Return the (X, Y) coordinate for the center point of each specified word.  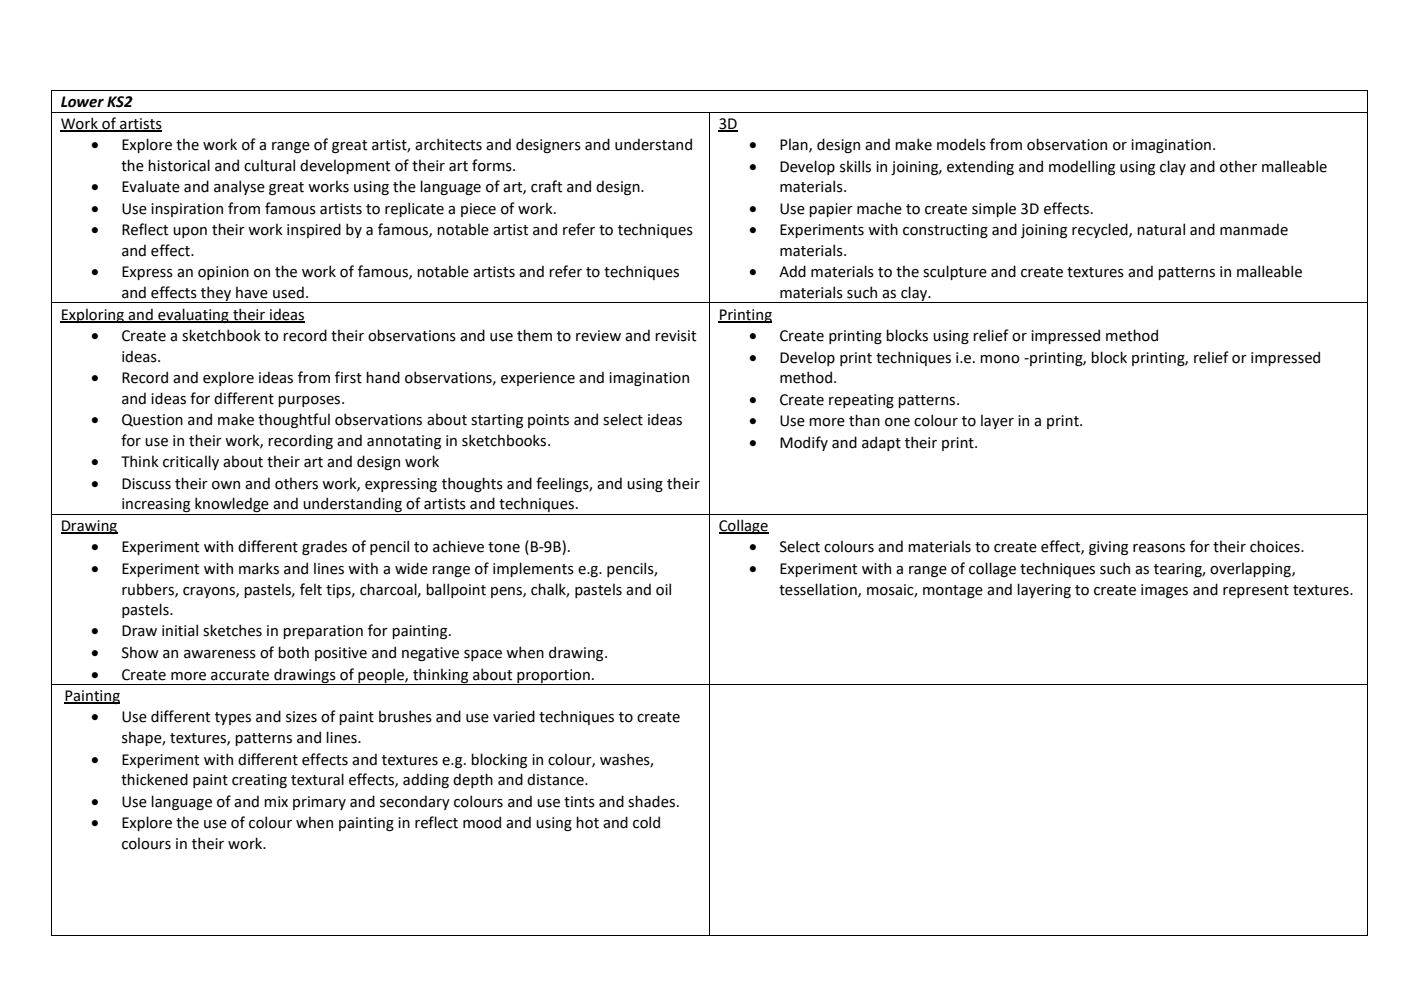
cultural (269, 165)
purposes (310, 401)
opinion (223, 273)
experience (538, 379)
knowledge (232, 506)
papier (831, 210)
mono (1000, 359)
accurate (240, 675)
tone (504, 547)
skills (855, 166)
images (1164, 591)
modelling (1082, 167)
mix (276, 801)
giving (1108, 548)
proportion (553, 677)
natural (1161, 229)
